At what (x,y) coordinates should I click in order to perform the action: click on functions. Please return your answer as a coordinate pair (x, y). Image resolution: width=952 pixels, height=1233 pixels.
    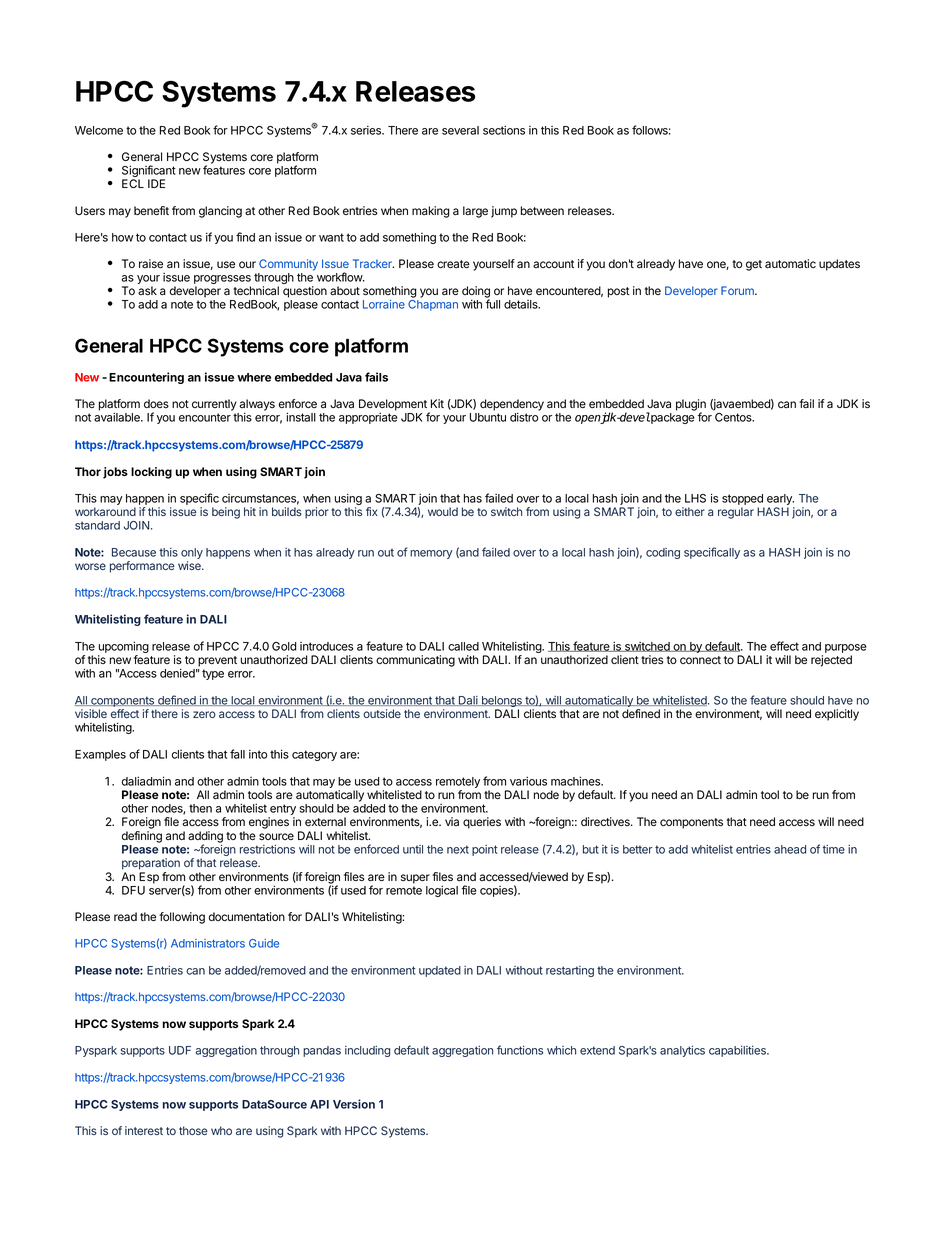
    Looking at the image, I should click on (520, 1050).
